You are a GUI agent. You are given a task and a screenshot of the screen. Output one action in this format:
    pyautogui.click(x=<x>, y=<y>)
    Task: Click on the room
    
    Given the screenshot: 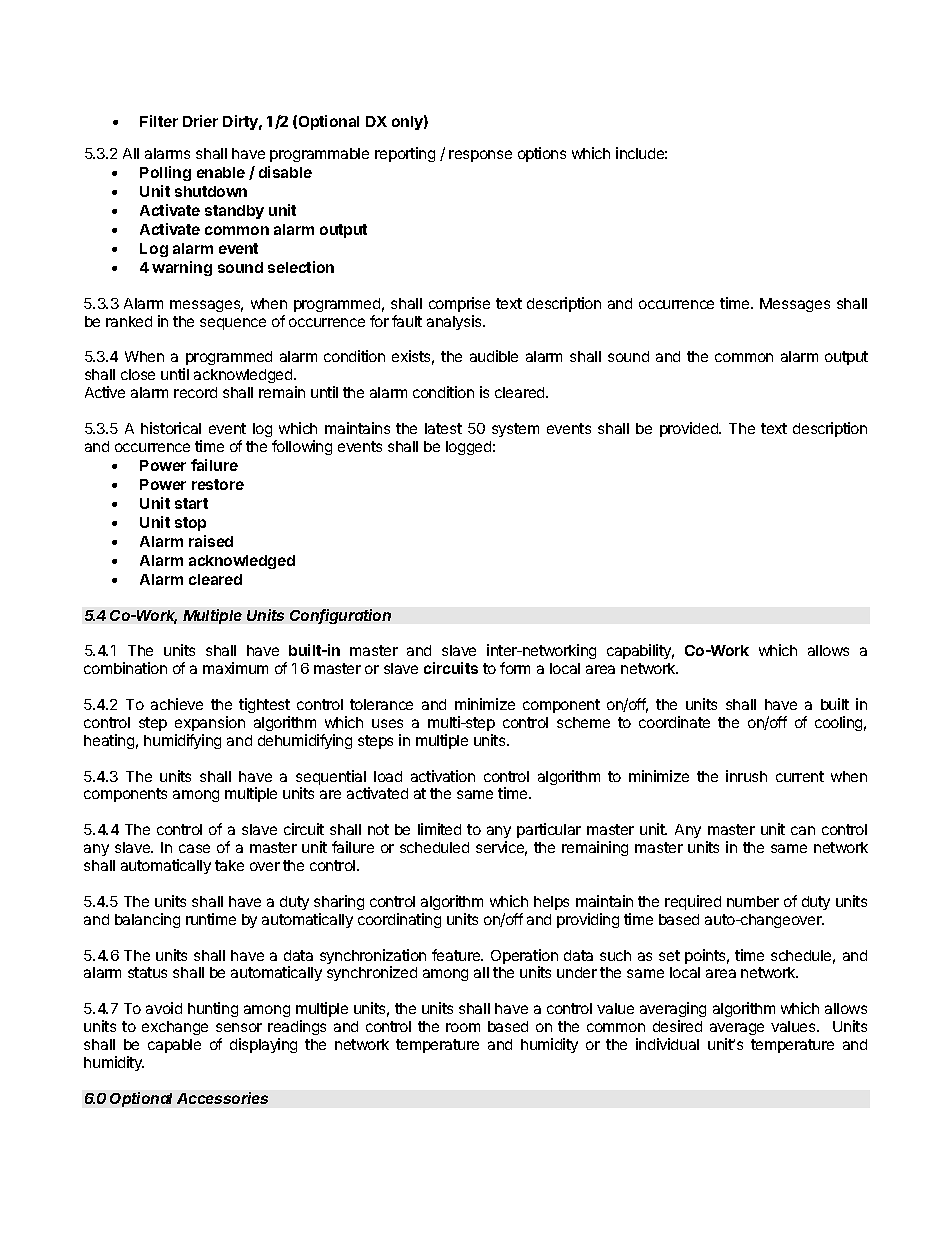 What is the action you would take?
    pyautogui.click(x=463, y=1027)
